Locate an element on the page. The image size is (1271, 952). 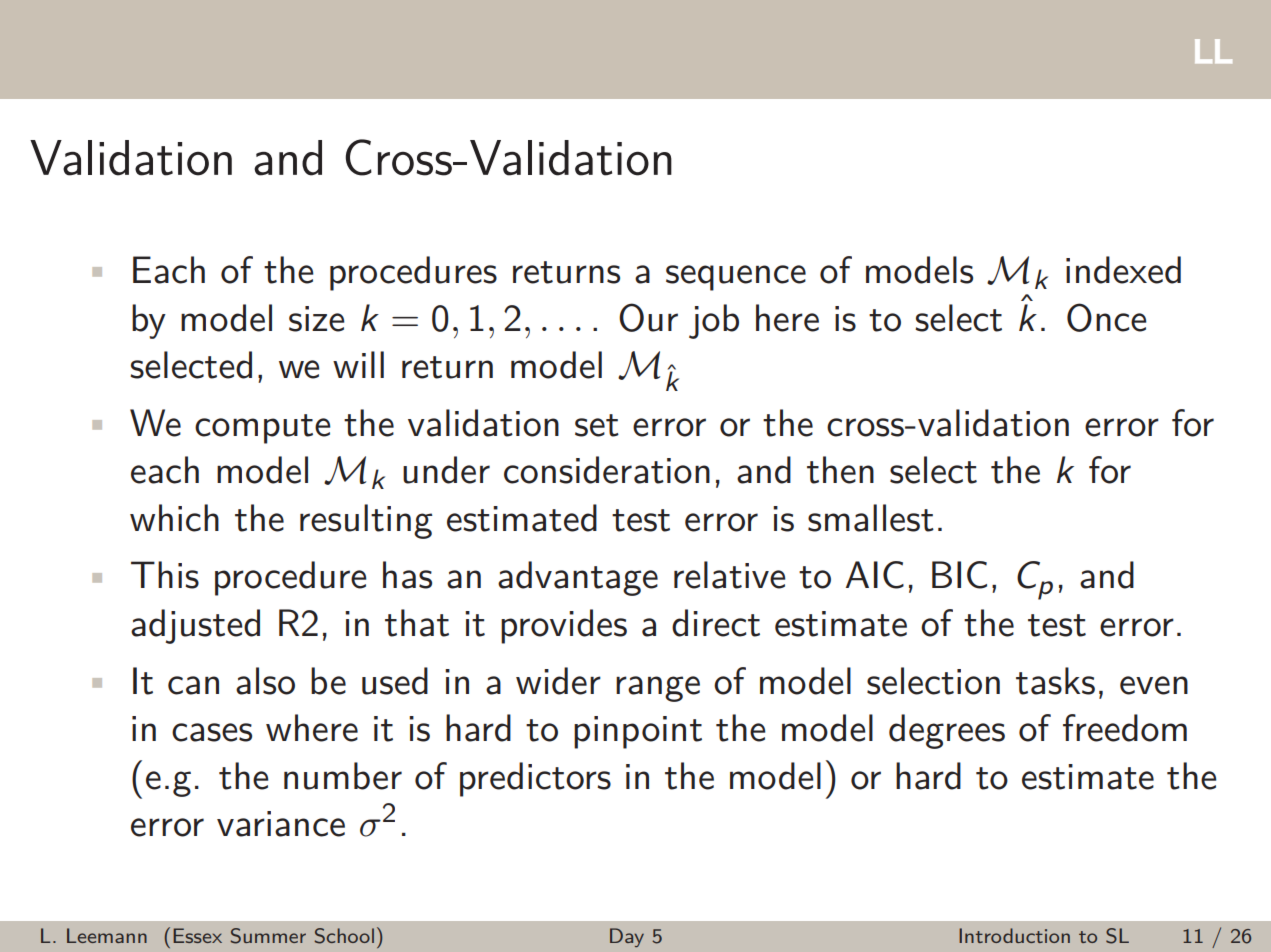
consideration is located at coordinates (607, 470).
